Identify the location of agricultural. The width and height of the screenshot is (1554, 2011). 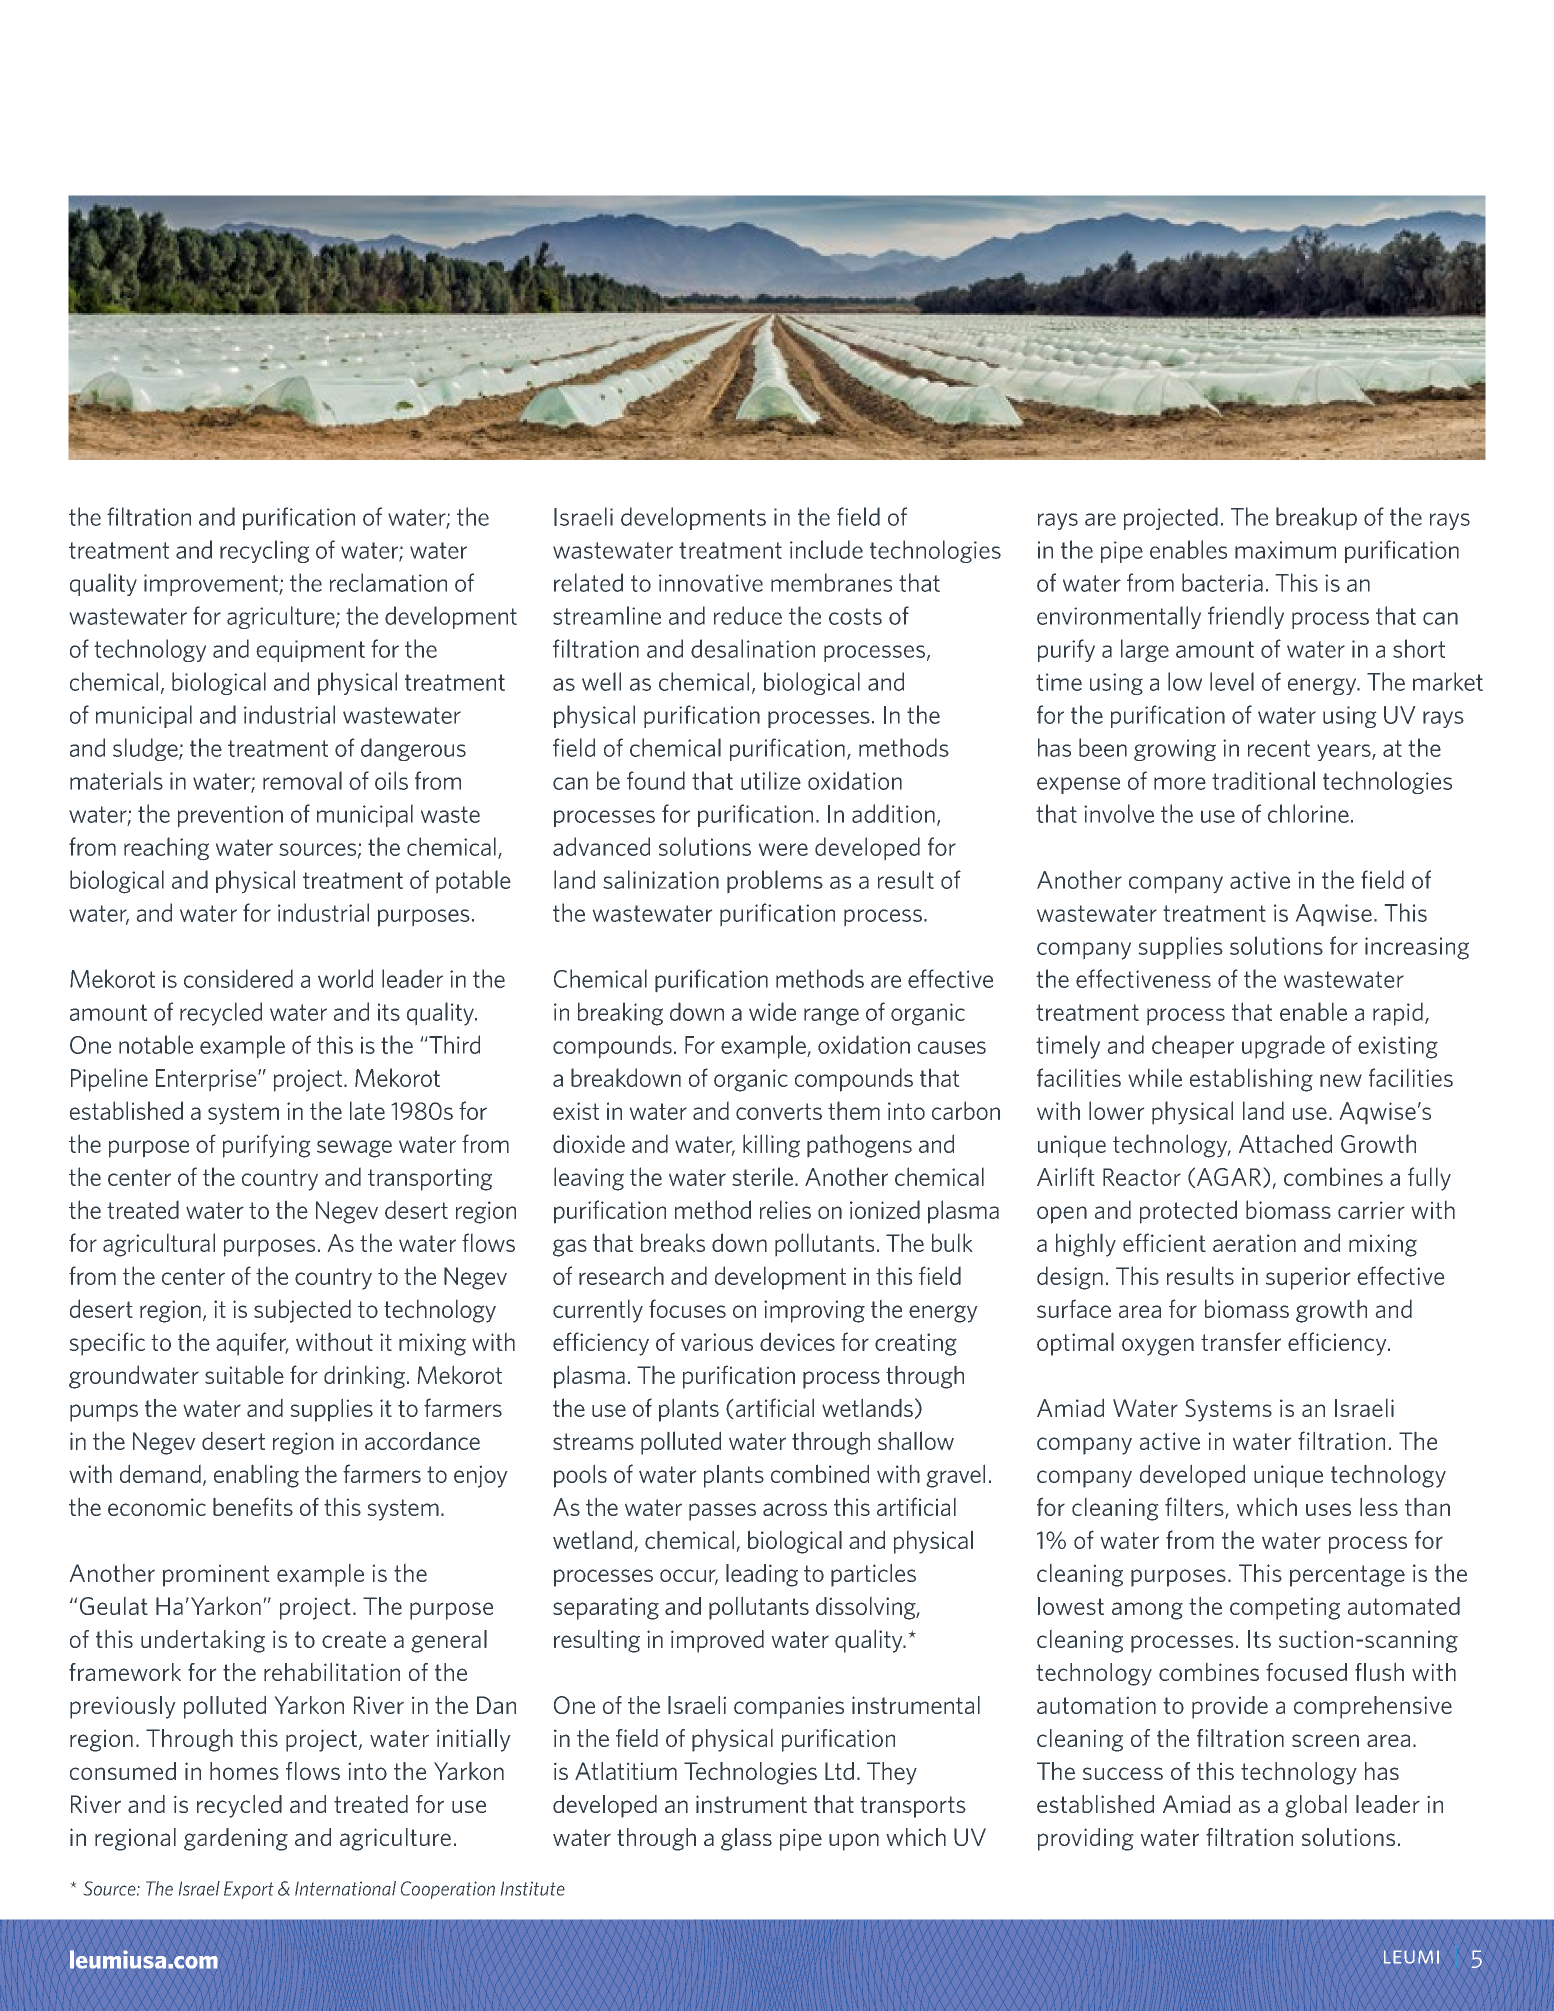
(159, 1245).
